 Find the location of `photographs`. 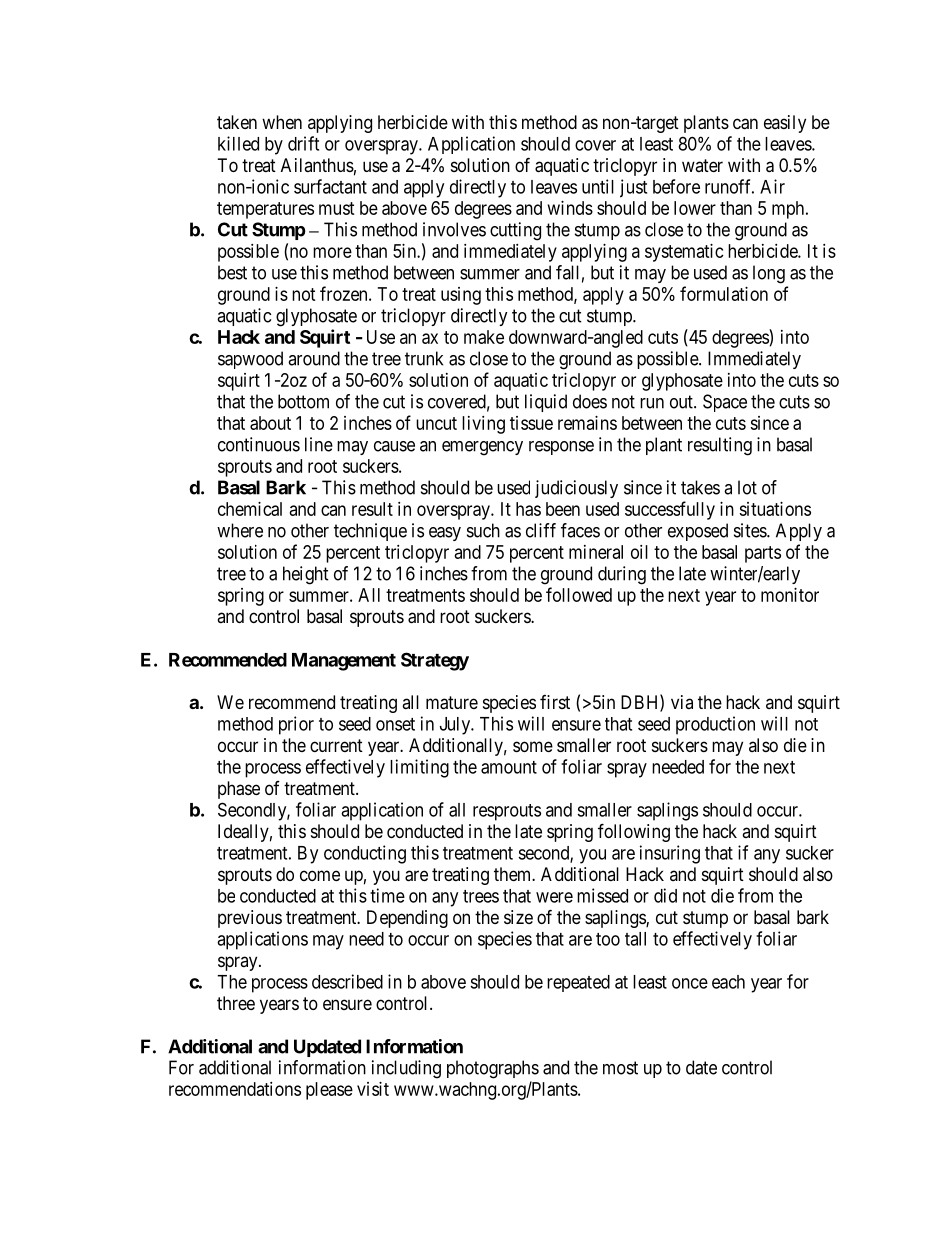

photographs is located at coordinates (493, 1069).
